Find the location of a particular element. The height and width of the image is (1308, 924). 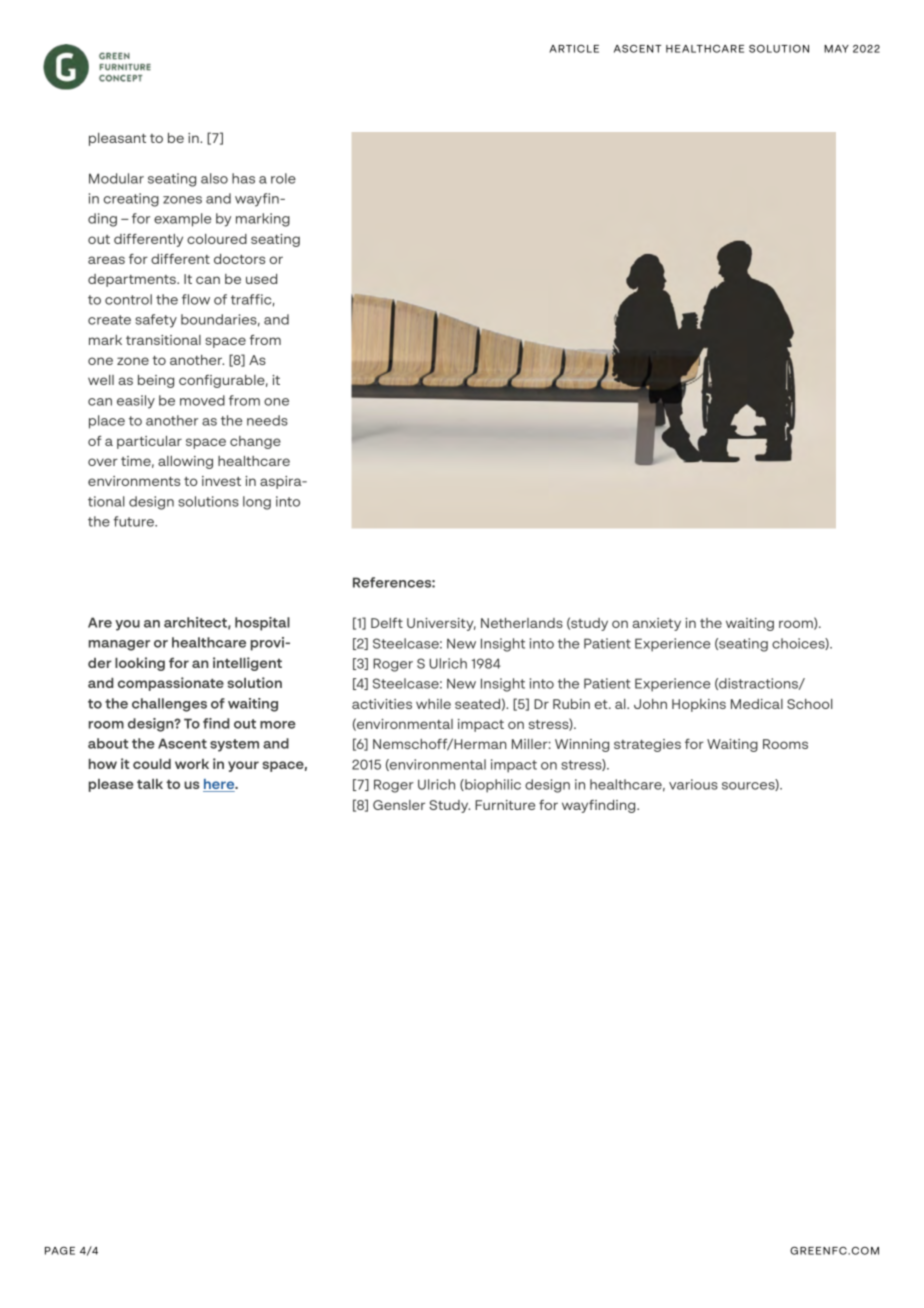

example is located at coordinates (182, 220).
